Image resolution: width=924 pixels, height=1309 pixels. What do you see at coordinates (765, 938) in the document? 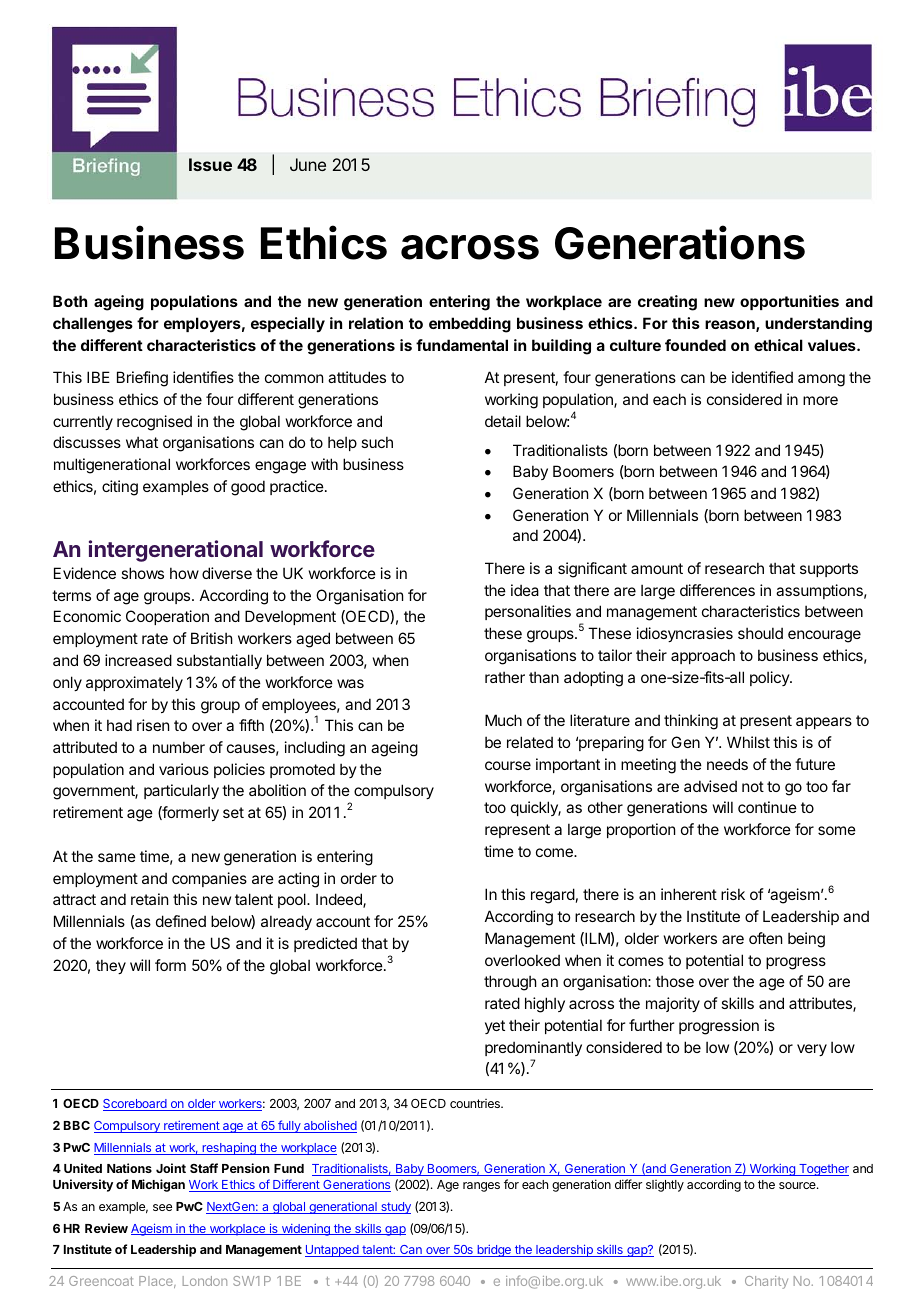
I see `often` at bounding box center [765, 938].
